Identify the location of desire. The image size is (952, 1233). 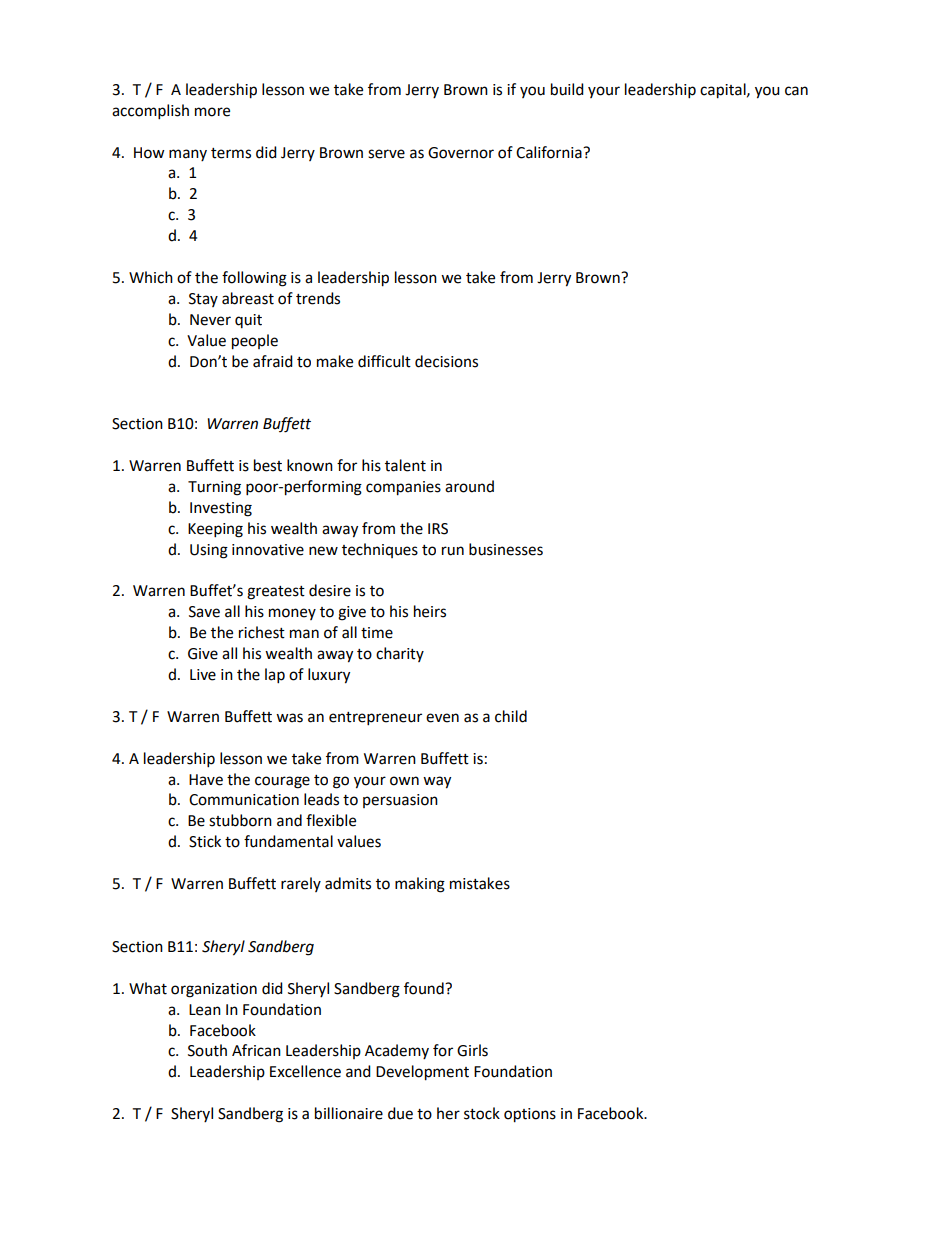
(330, 590).
